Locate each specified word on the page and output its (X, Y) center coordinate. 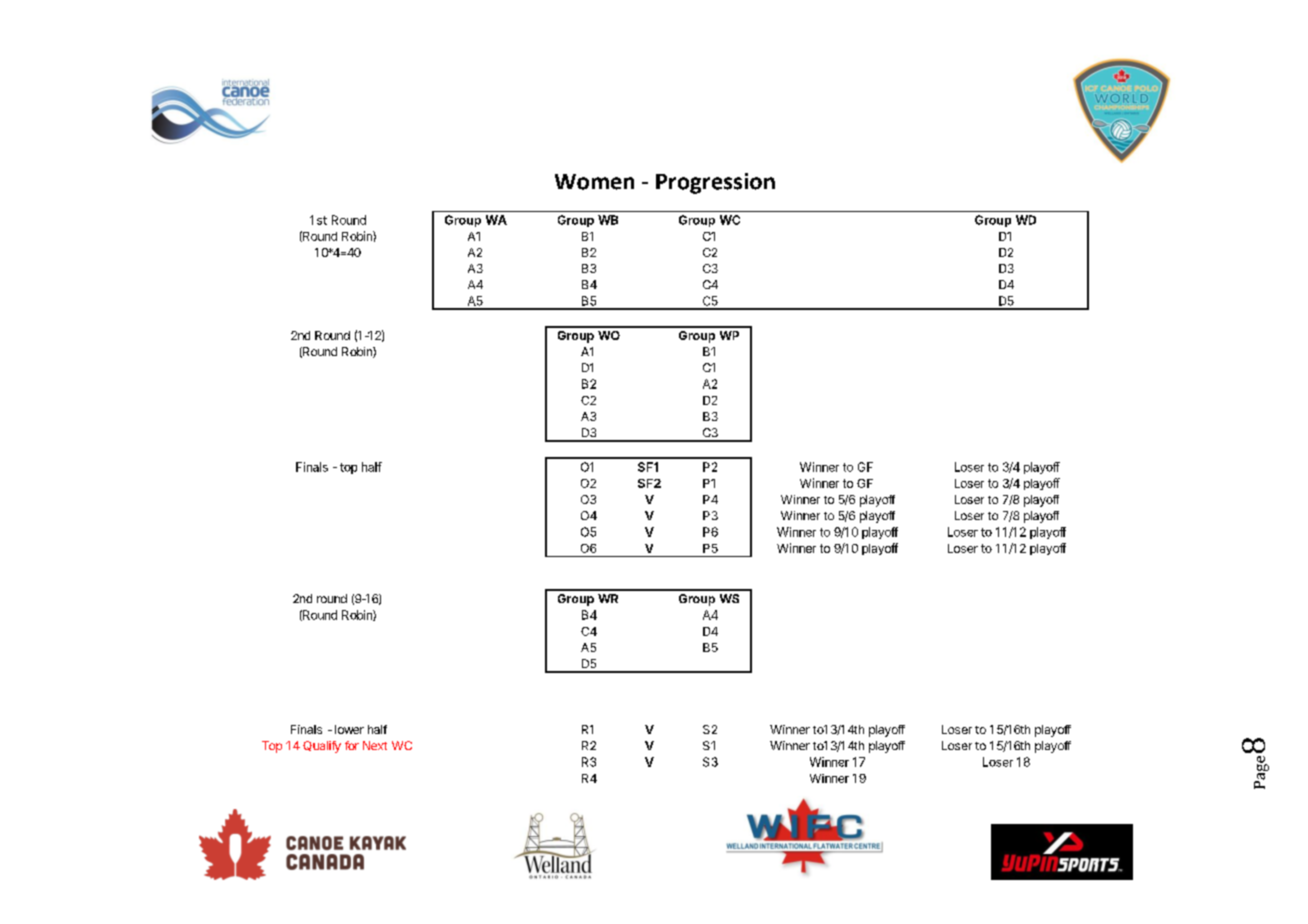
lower (349, 729)
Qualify (322, 747)
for (352, 745)
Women (594, 182)
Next (375, 745)
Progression (715, 183)
